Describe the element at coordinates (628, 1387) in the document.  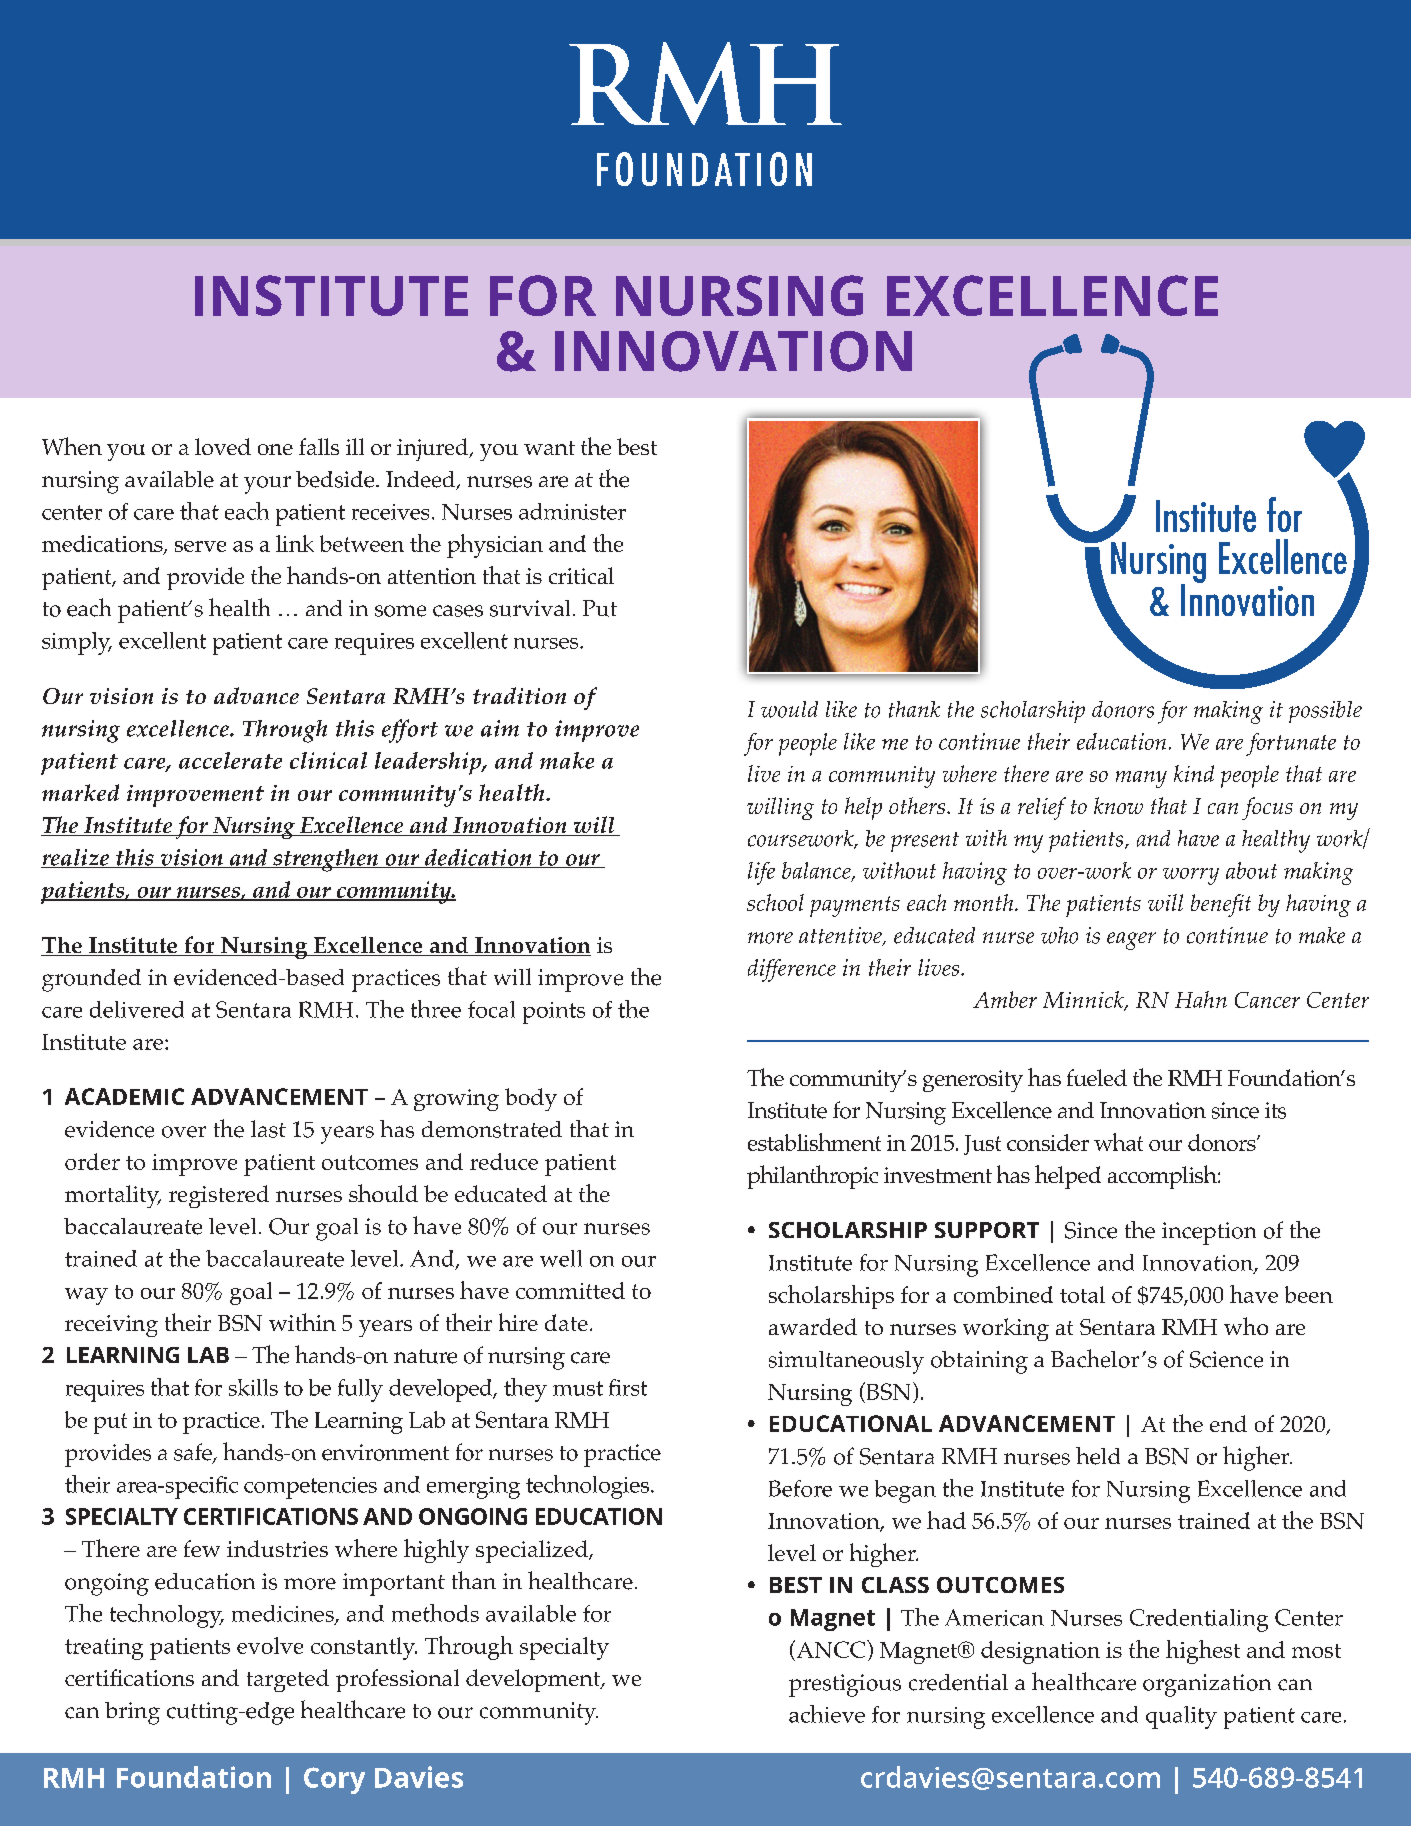
I see `first` at that location.
